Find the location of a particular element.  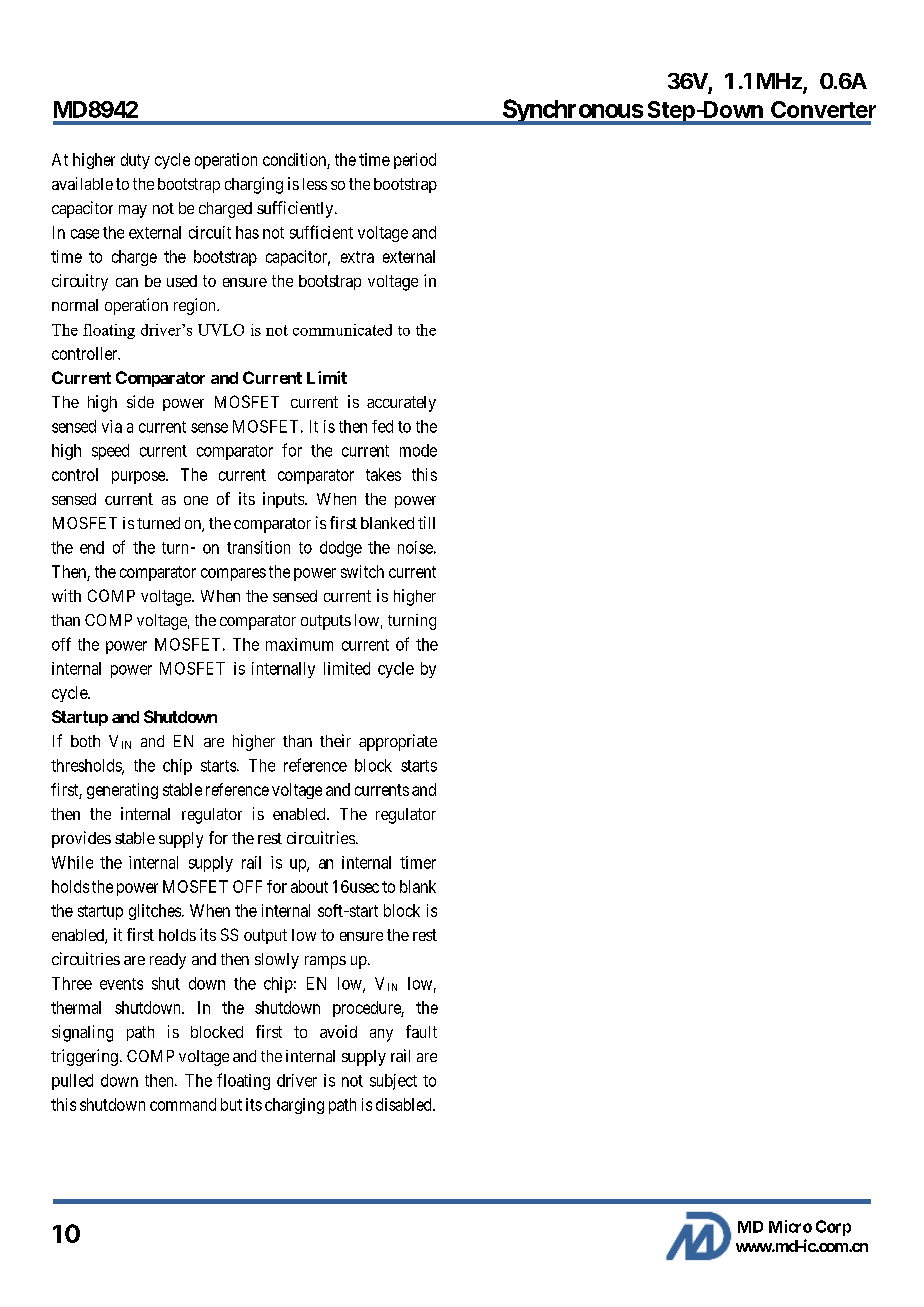

period is located at coordinates (415, 161).
